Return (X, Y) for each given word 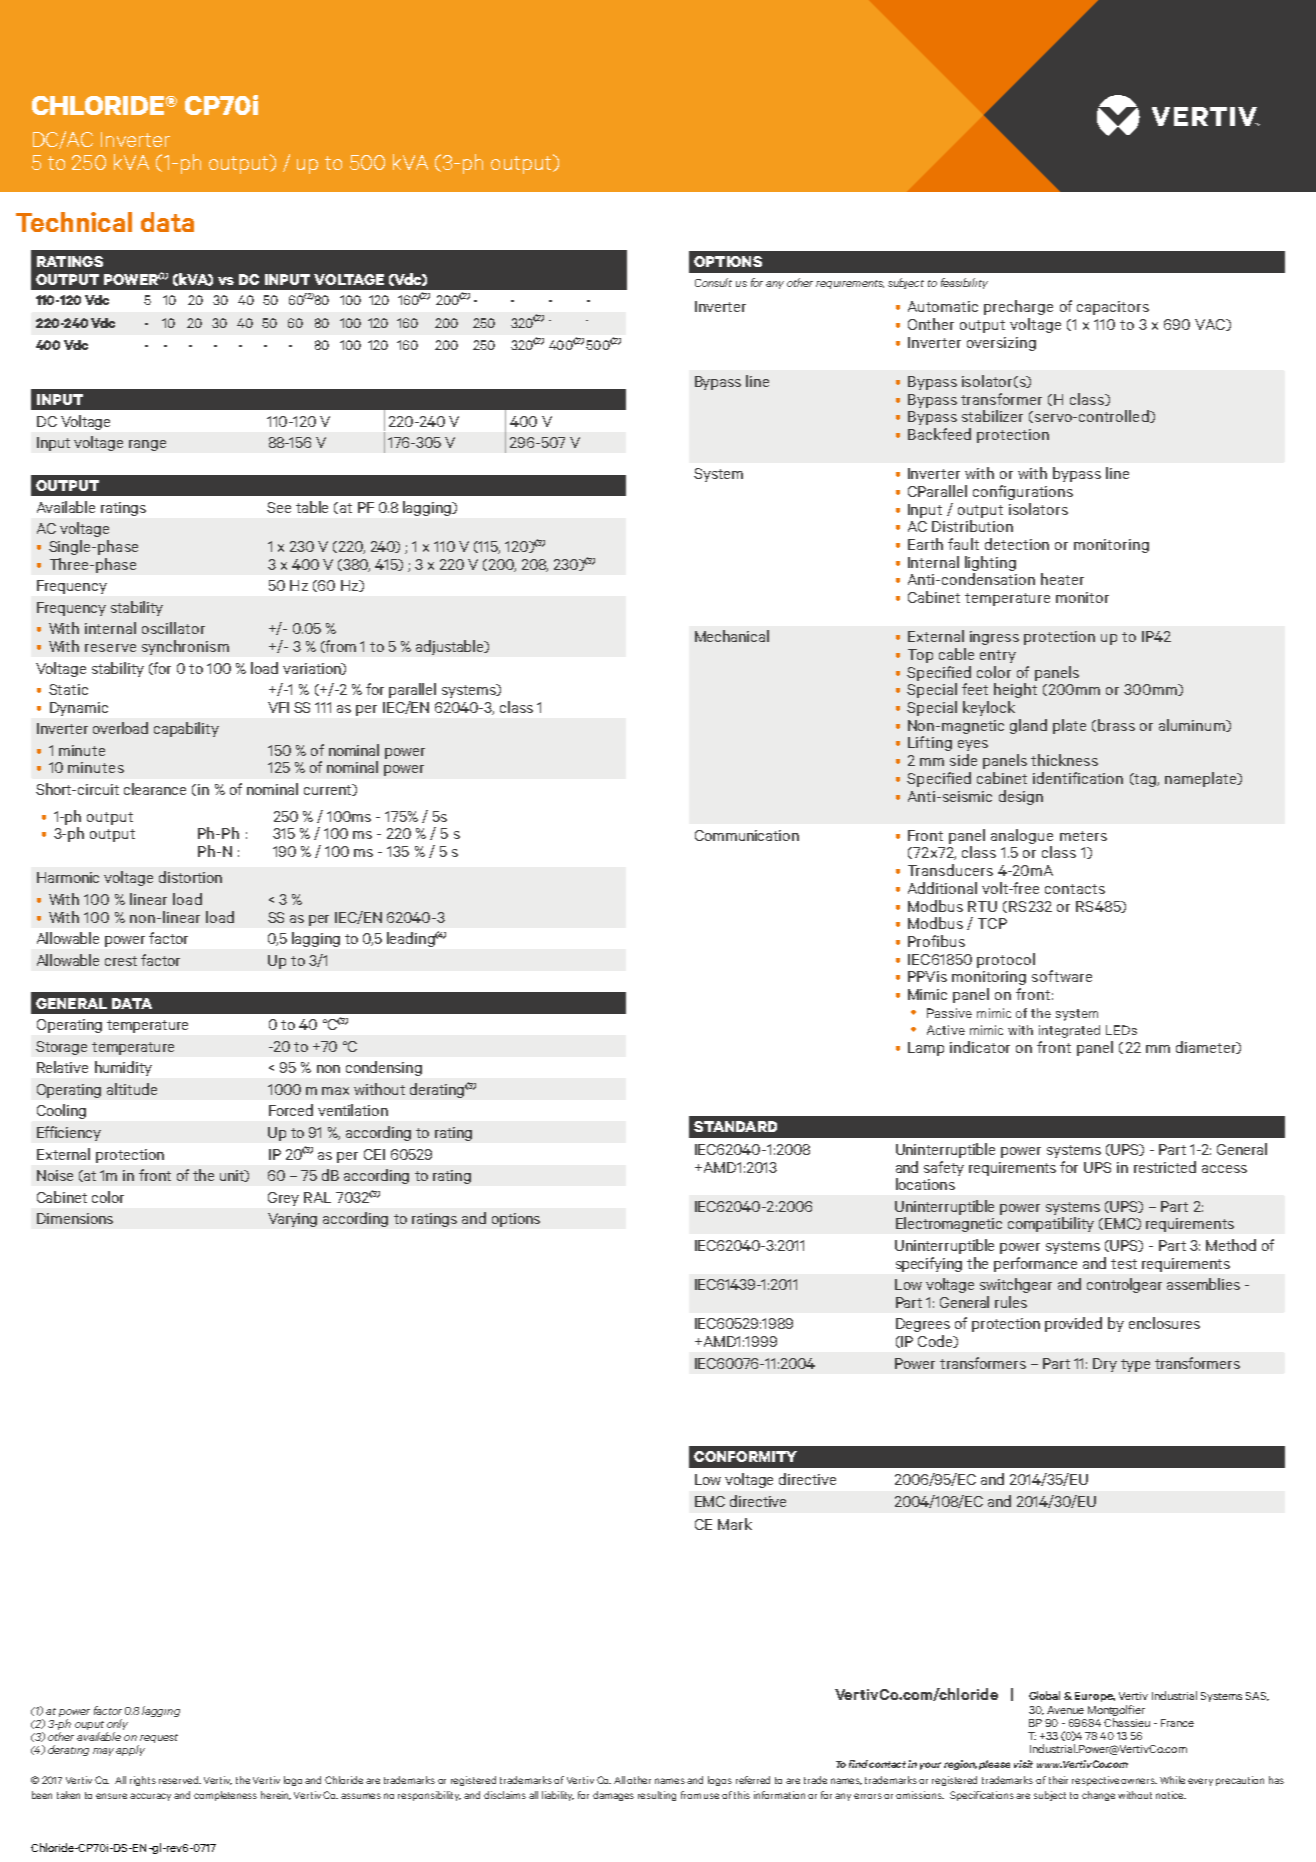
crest (121, 961)
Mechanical (732, 636)
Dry (1105, 1365)
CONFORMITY (745, 1456)
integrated (1069, 1031)
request (158, 1740)
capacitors (1113, 308)
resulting (657, 1796)
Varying (292, 1220)
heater (1062, 579)
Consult (713, 282)
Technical (74, 222)
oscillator (173, 628)
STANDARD (735, 1126)
